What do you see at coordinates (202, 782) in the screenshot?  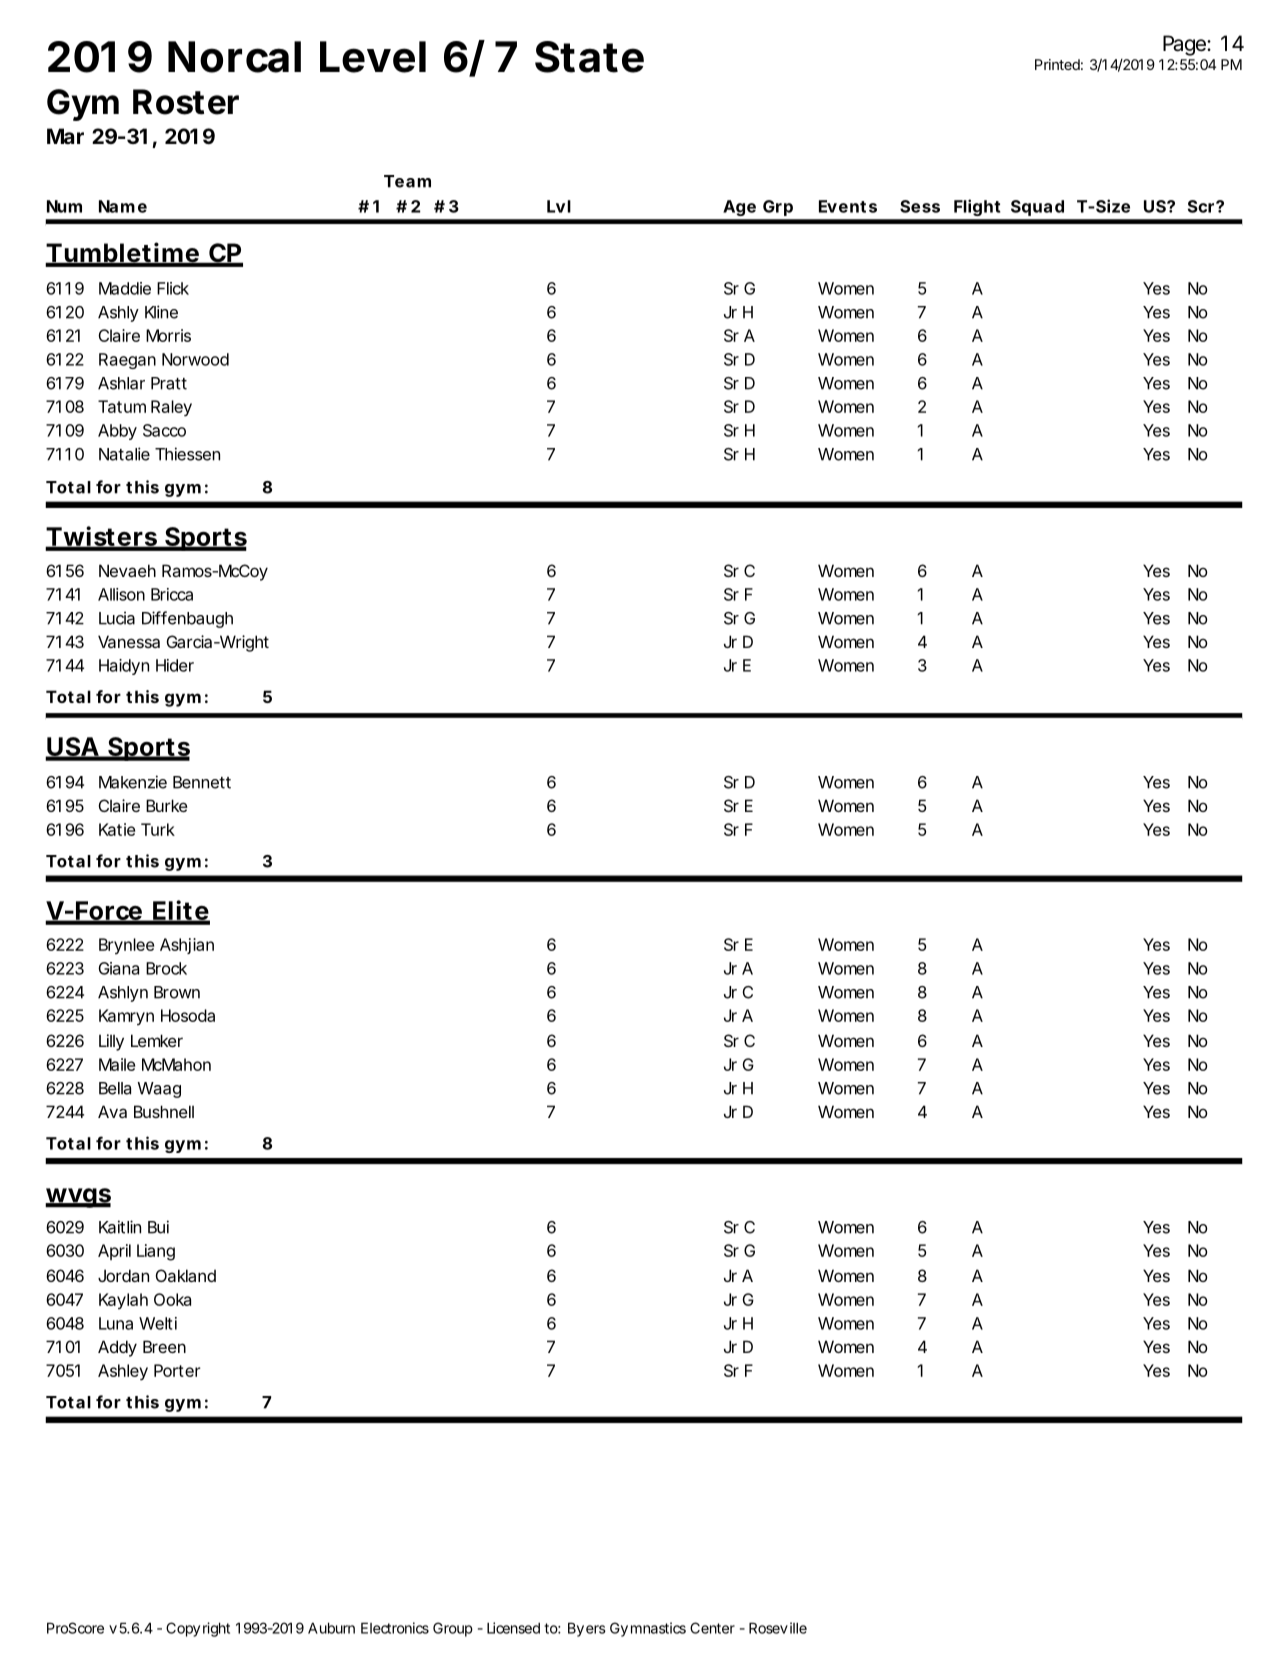 I see `Bennett` at bounding box center [202, 782].
